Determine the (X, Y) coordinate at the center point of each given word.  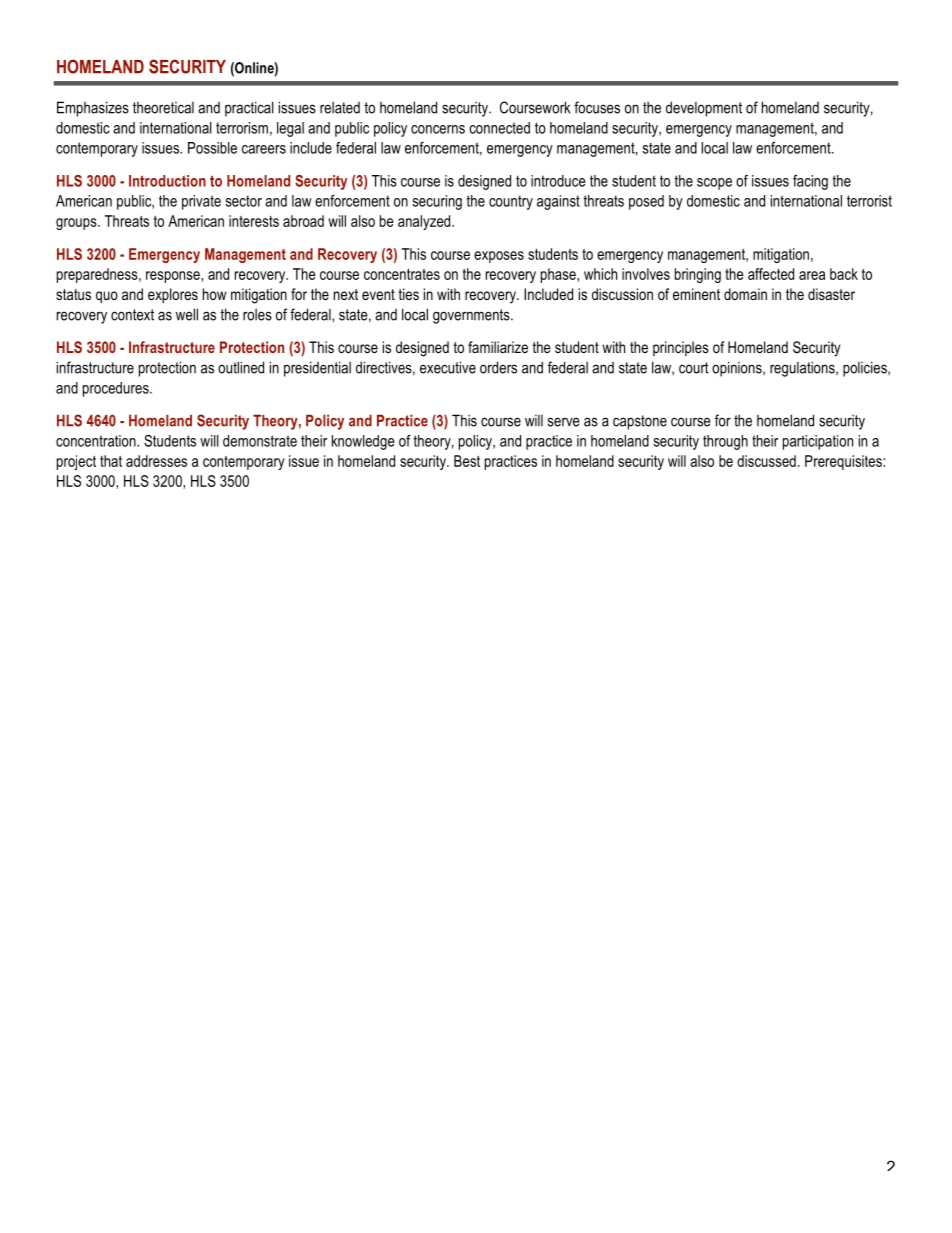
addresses (156, 461)
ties (409, 294)
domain (745, 294)
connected (499, 128)
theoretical (163, 108)
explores (173, 295)
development (704, 109)
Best (467, 461)
